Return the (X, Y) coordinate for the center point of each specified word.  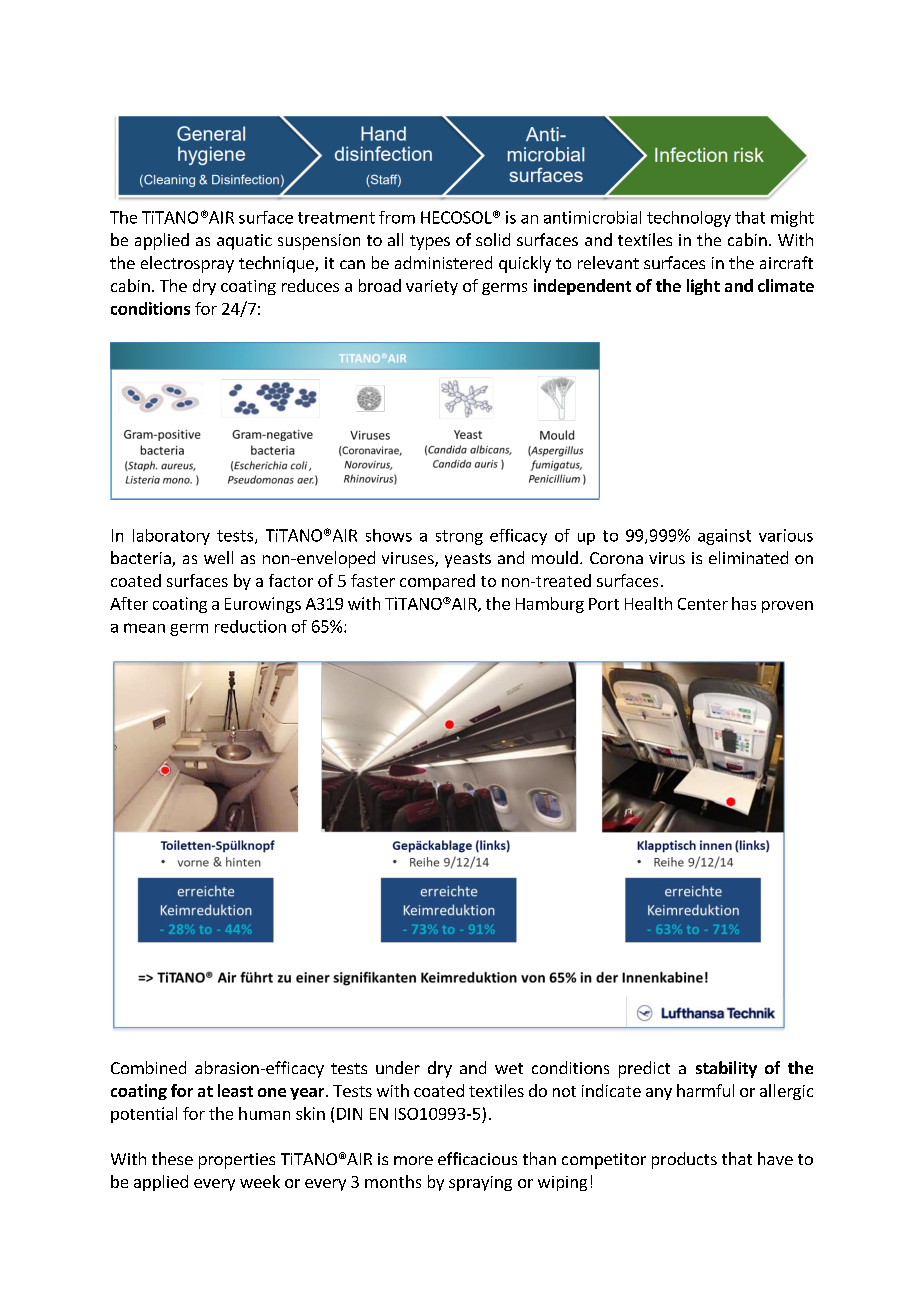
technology (689, 219)
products (684, 1160)
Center (703, 604)
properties (237, 1161)
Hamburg (550, 605)
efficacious (477, 1158)
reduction (250, 626)
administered (443, 262)
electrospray (187, 264)
